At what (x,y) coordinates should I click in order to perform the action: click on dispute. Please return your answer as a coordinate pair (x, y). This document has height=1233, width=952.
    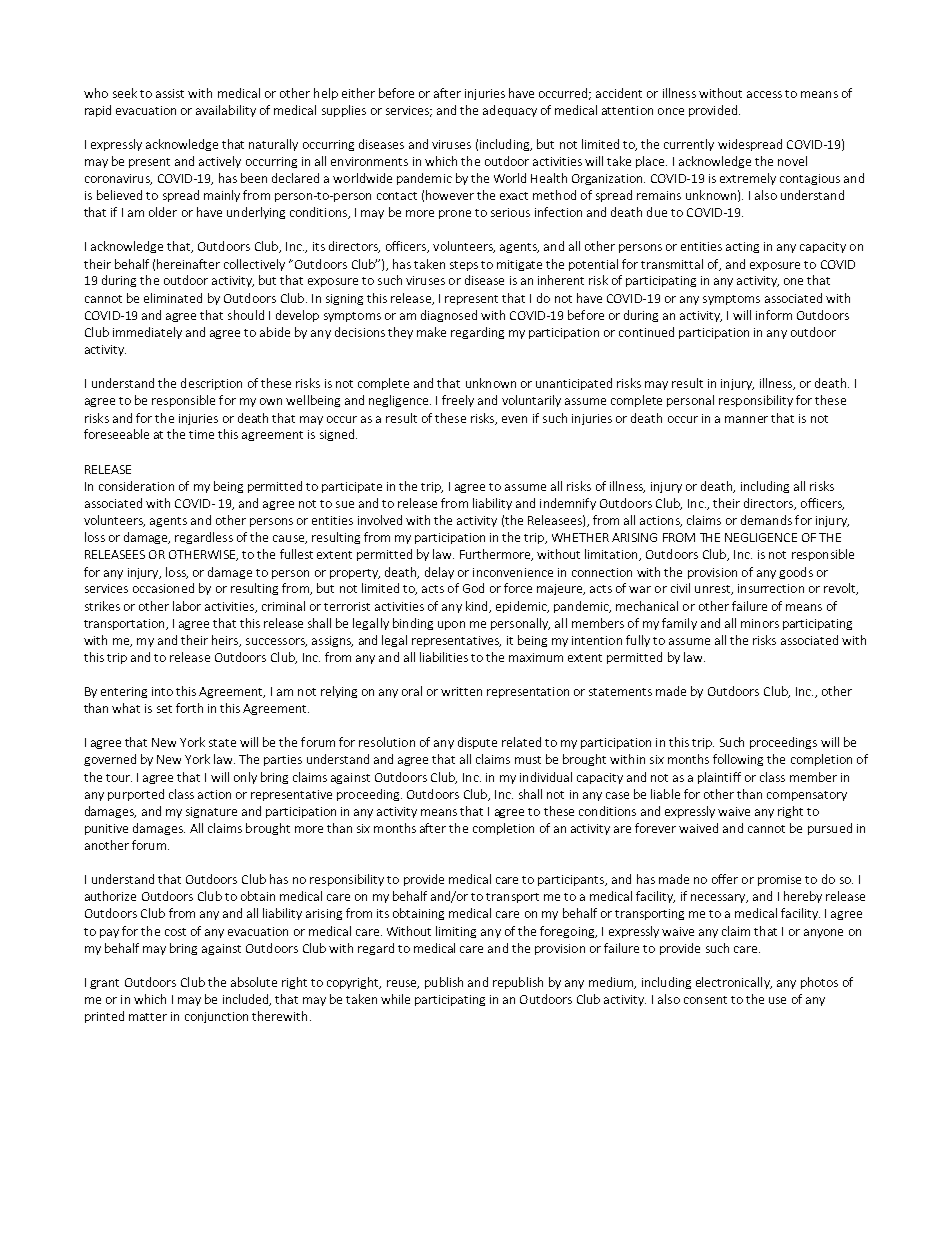
    Looking at the image, I should click on (477, 743).
